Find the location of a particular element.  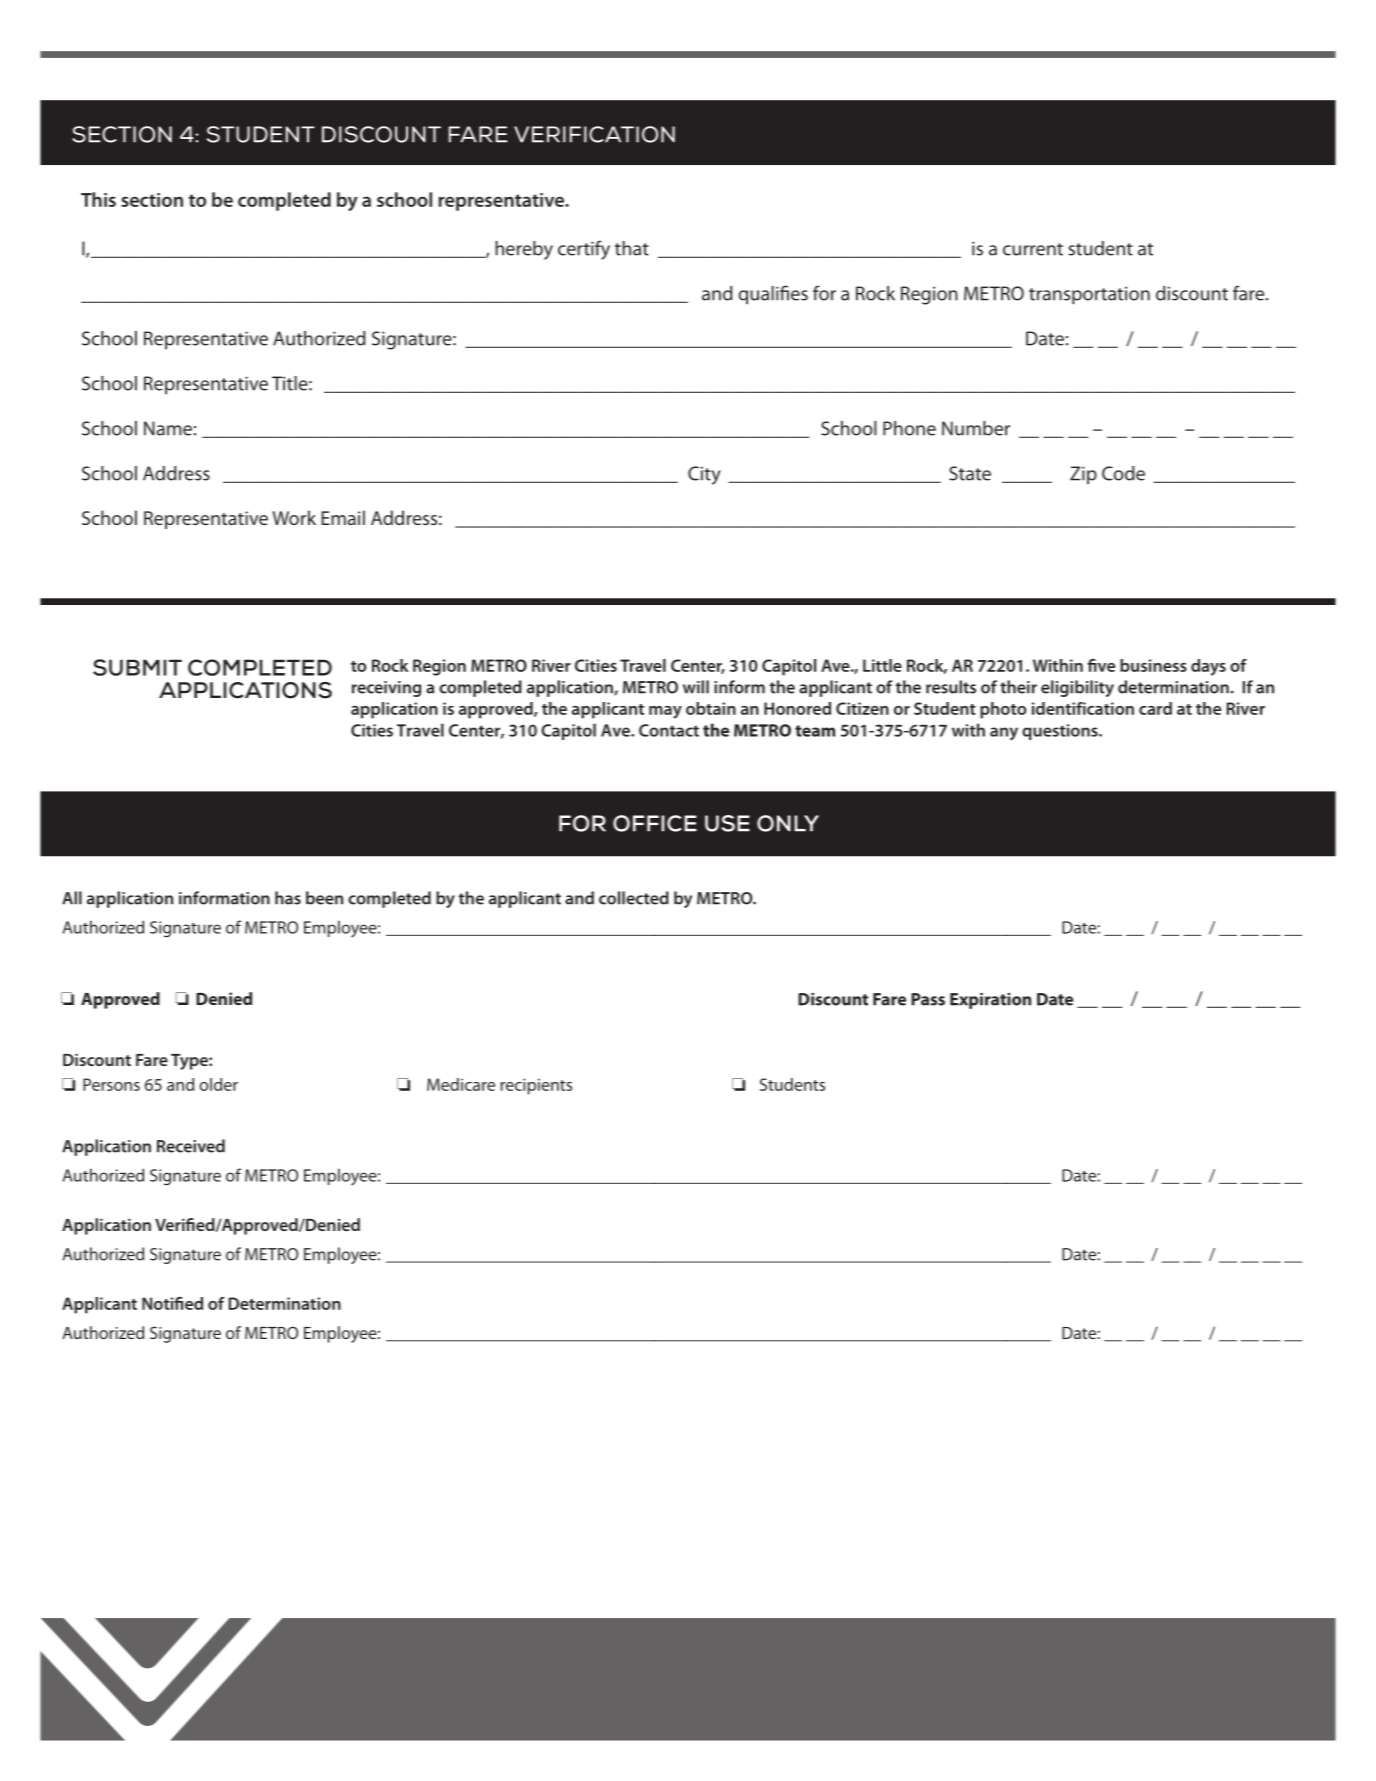

Pass is located at coordinates (928, 999).
